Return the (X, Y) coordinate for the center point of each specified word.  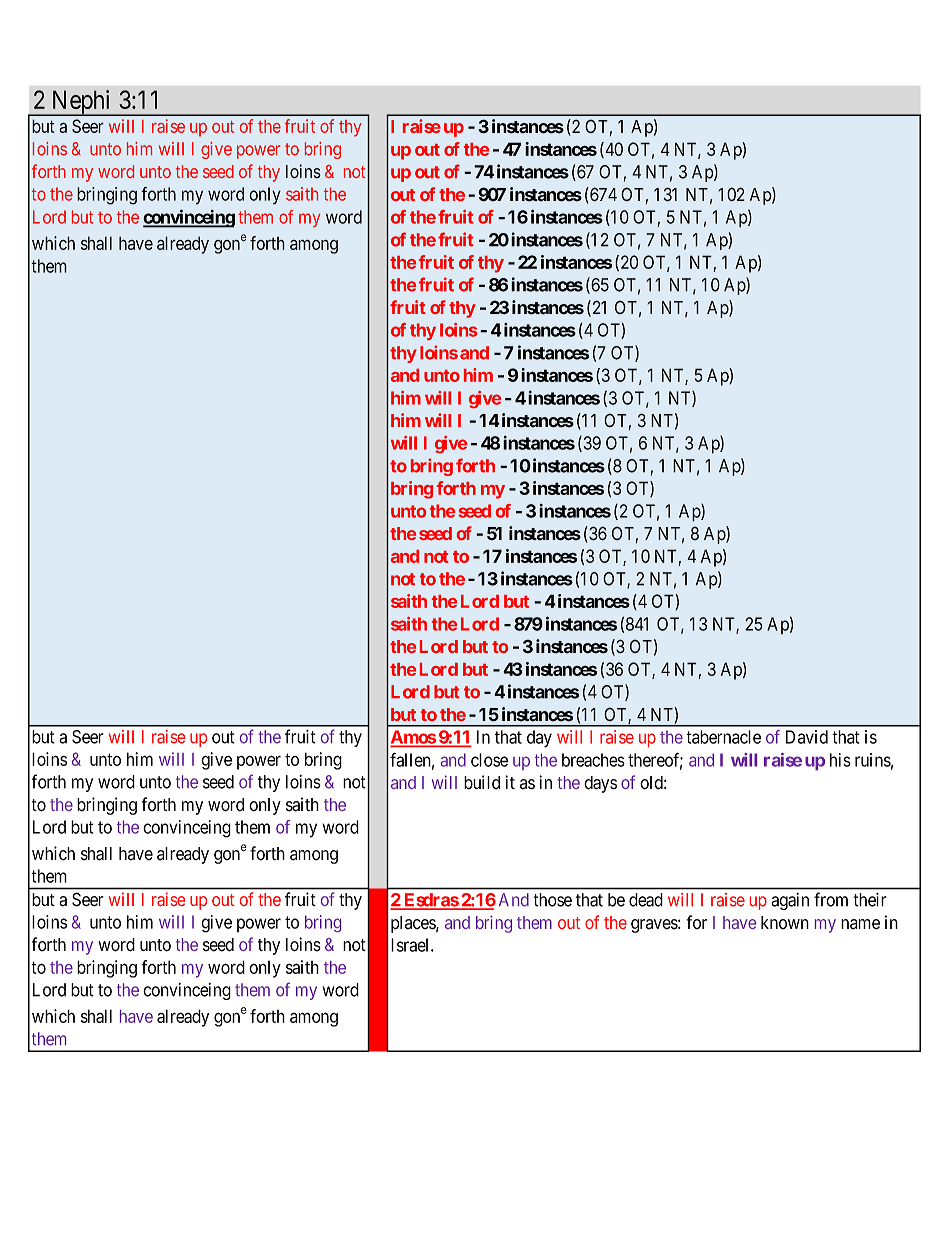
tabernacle (723, 737)
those (553, 900)
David (807, 737)
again (790, 901)
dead (646, 900)
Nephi (81, 103)
